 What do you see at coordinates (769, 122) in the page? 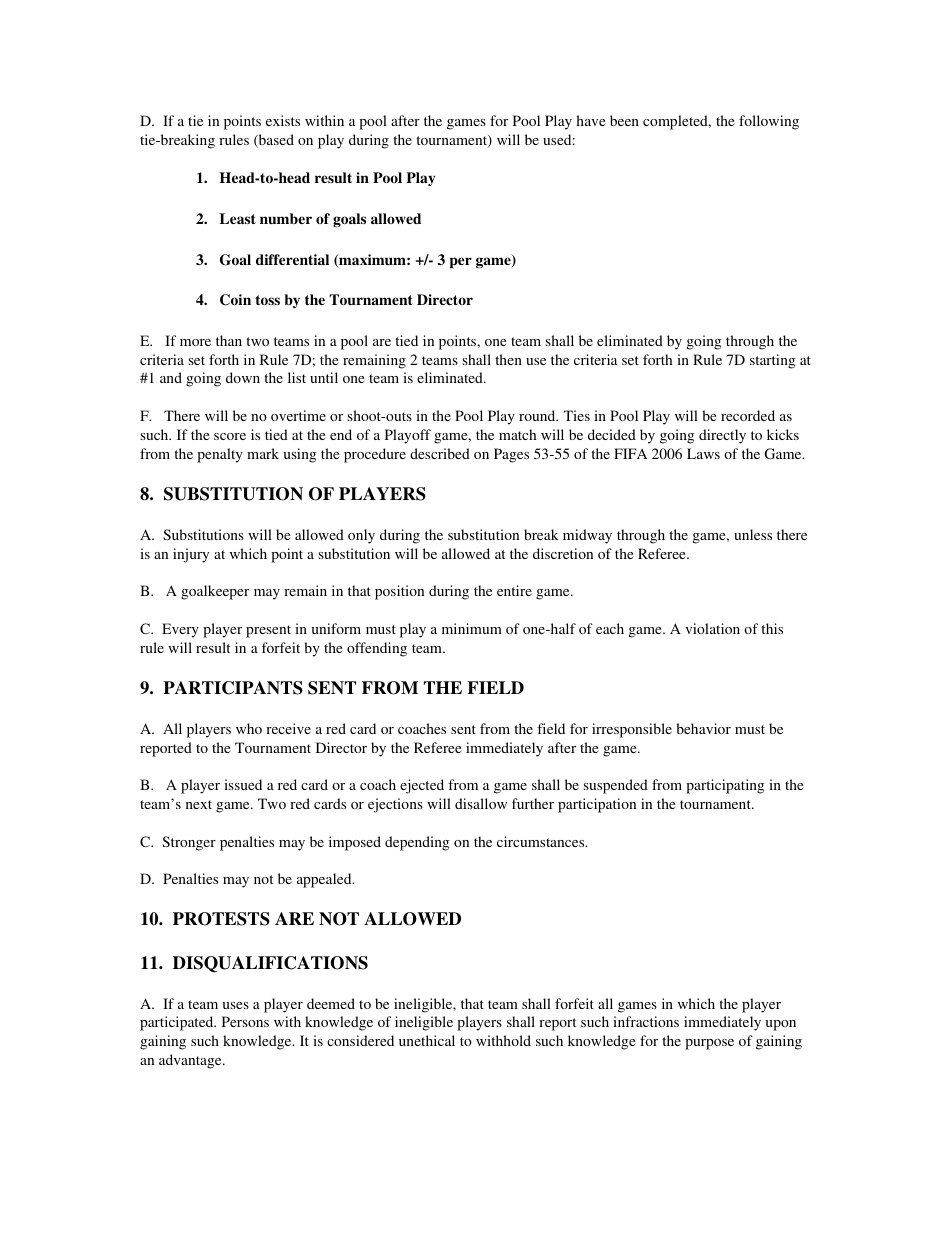
I see `following` at bounding box center [769, 122].
